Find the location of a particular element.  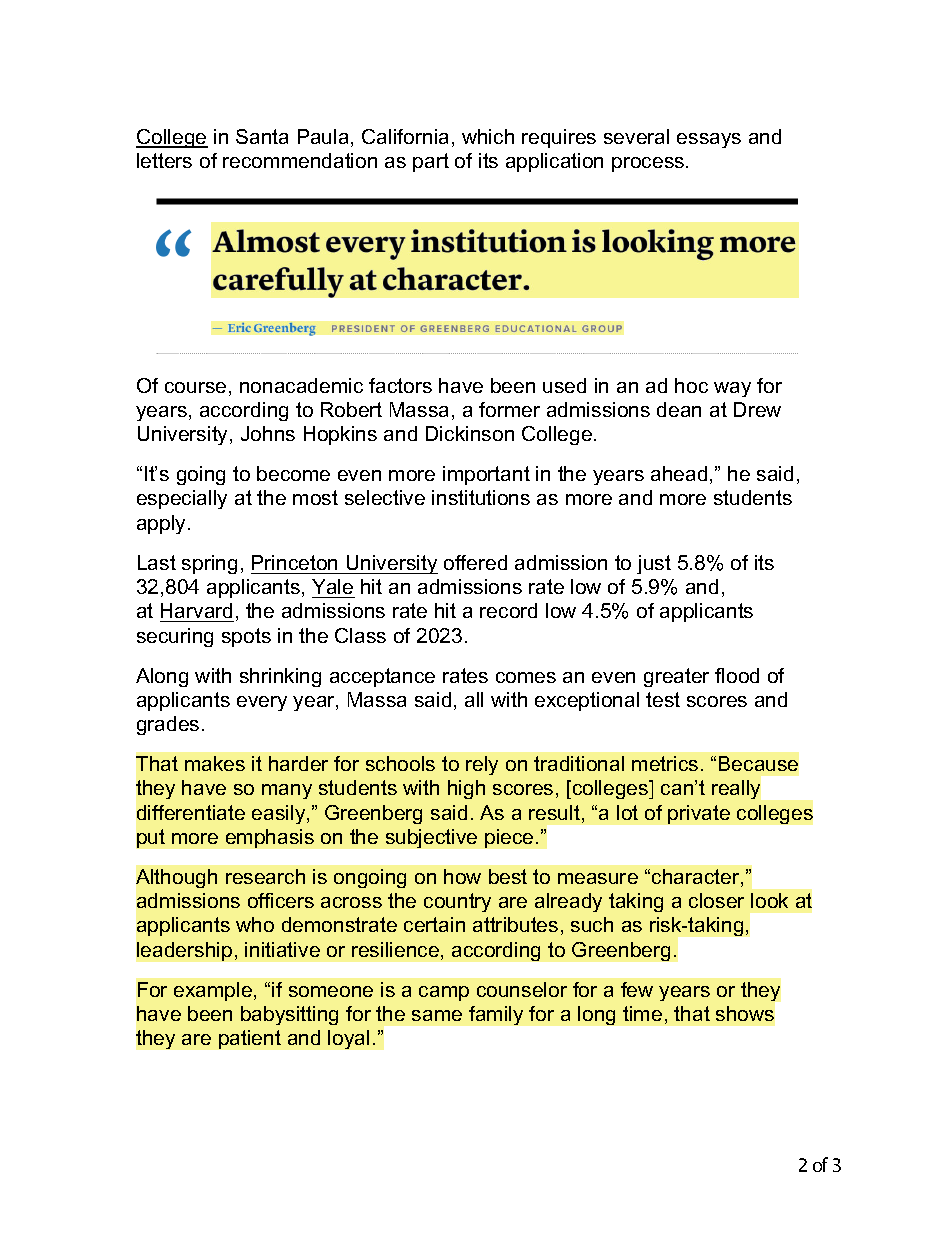

Santa is located at coordinates (262, 136).
